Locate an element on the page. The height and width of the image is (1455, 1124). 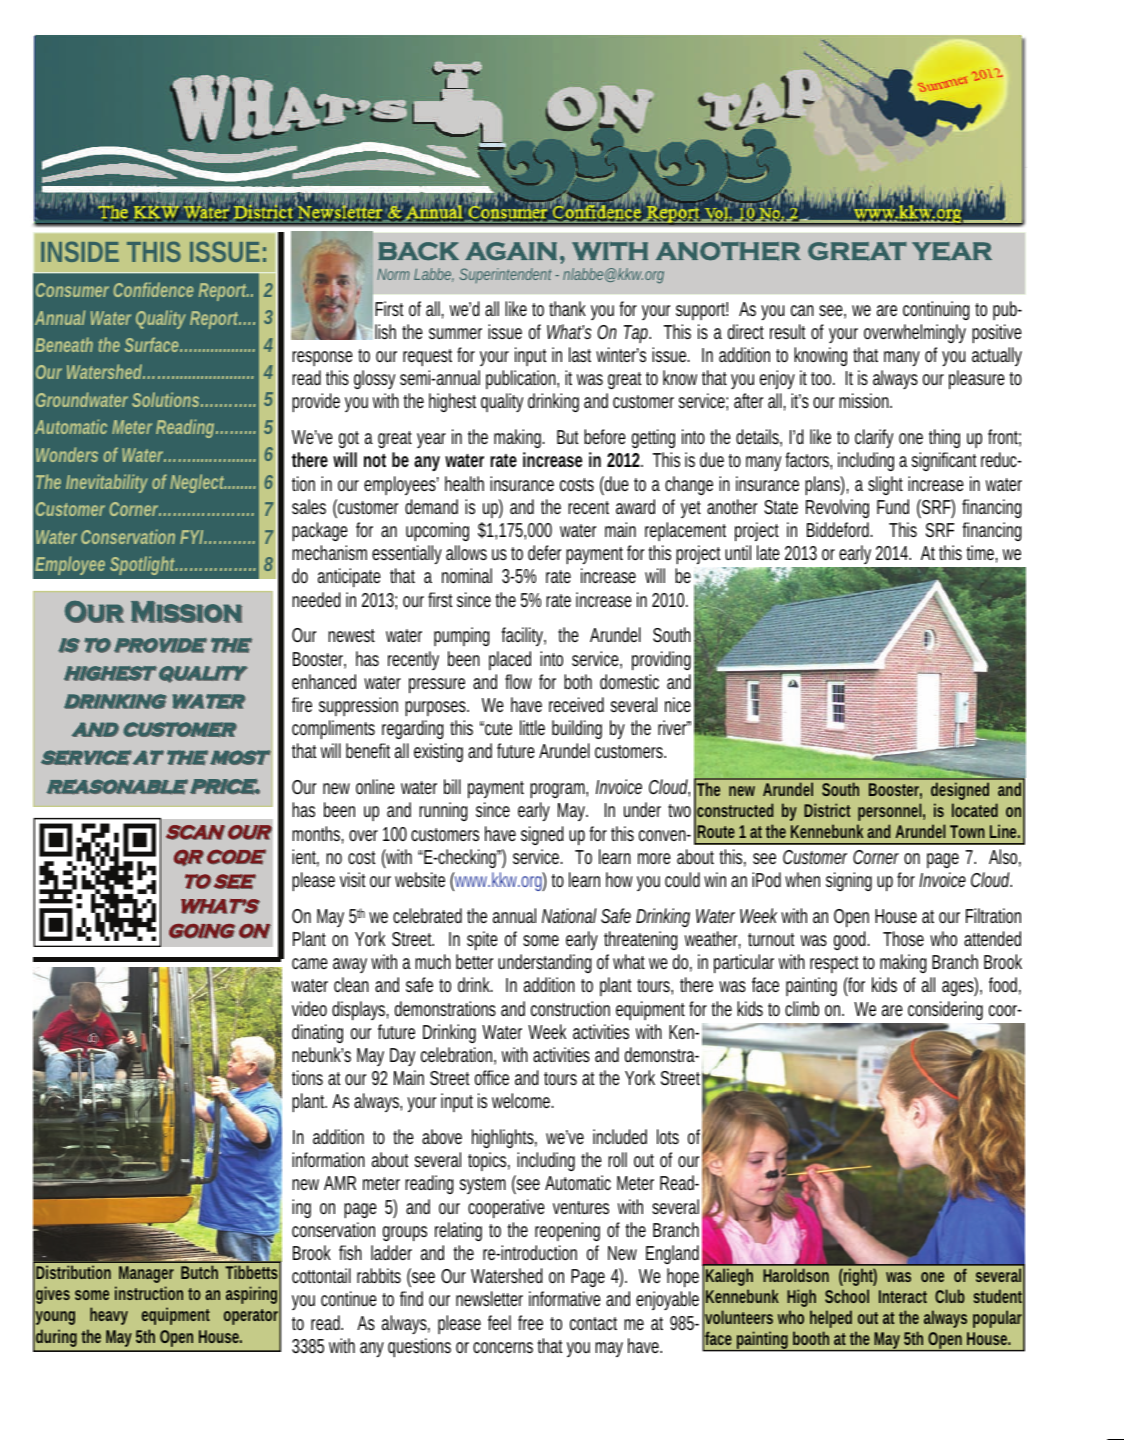
continuing is located at coordinates (936, 310).
